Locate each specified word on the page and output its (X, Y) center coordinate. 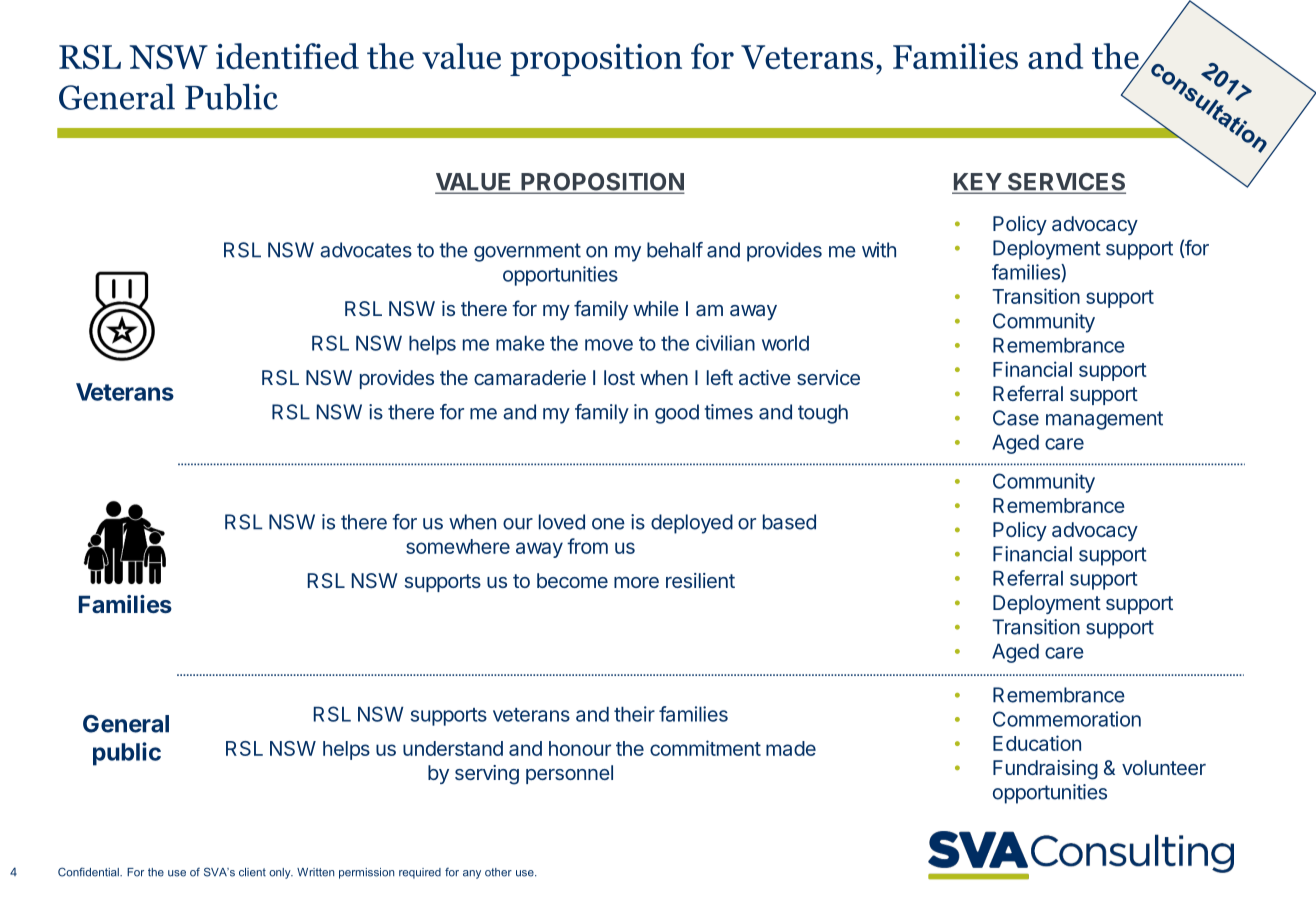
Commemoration (1067, 719)
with (879, 250)
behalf (675, 250)
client (252, 872)
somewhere (458, 546)
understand (453, 748)
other (498, 872)
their (634, 714)
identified (287, 56)
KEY (977, 183)
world (785, 343)
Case (1016, 418)
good (677, 414)
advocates (366, 250)
